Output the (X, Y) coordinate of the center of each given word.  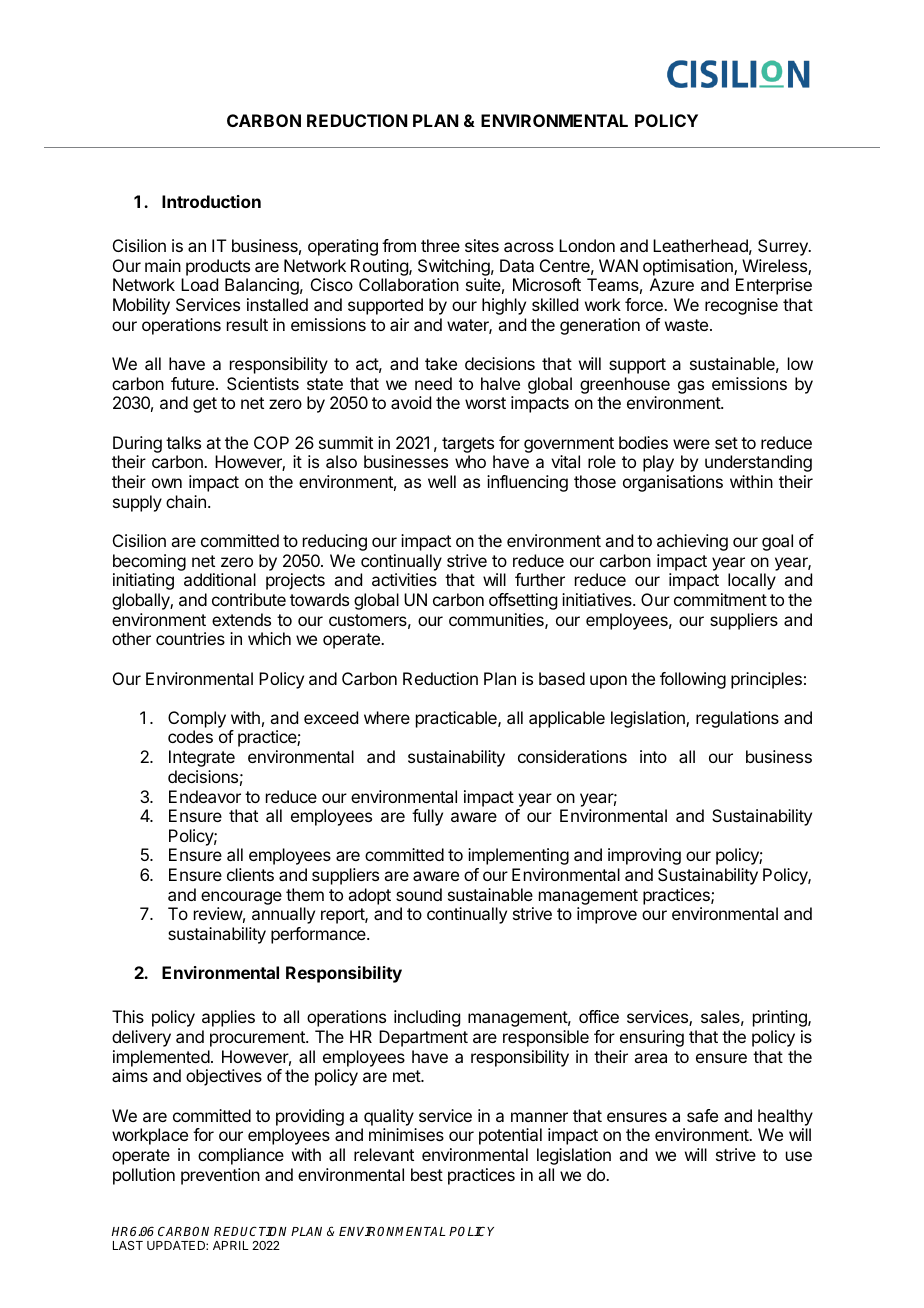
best (427, 1174)
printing (781, 1018)
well (442, 481)
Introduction (211, 201)
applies (228, 1018)
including (427, 1018)
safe (702, 1115)
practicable (457, 719)
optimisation (689, 267)
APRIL (231, 1245)
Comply (197, 721)
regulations (737, 719)
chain (186, 501)
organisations (673, 483)
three (440, 245)
